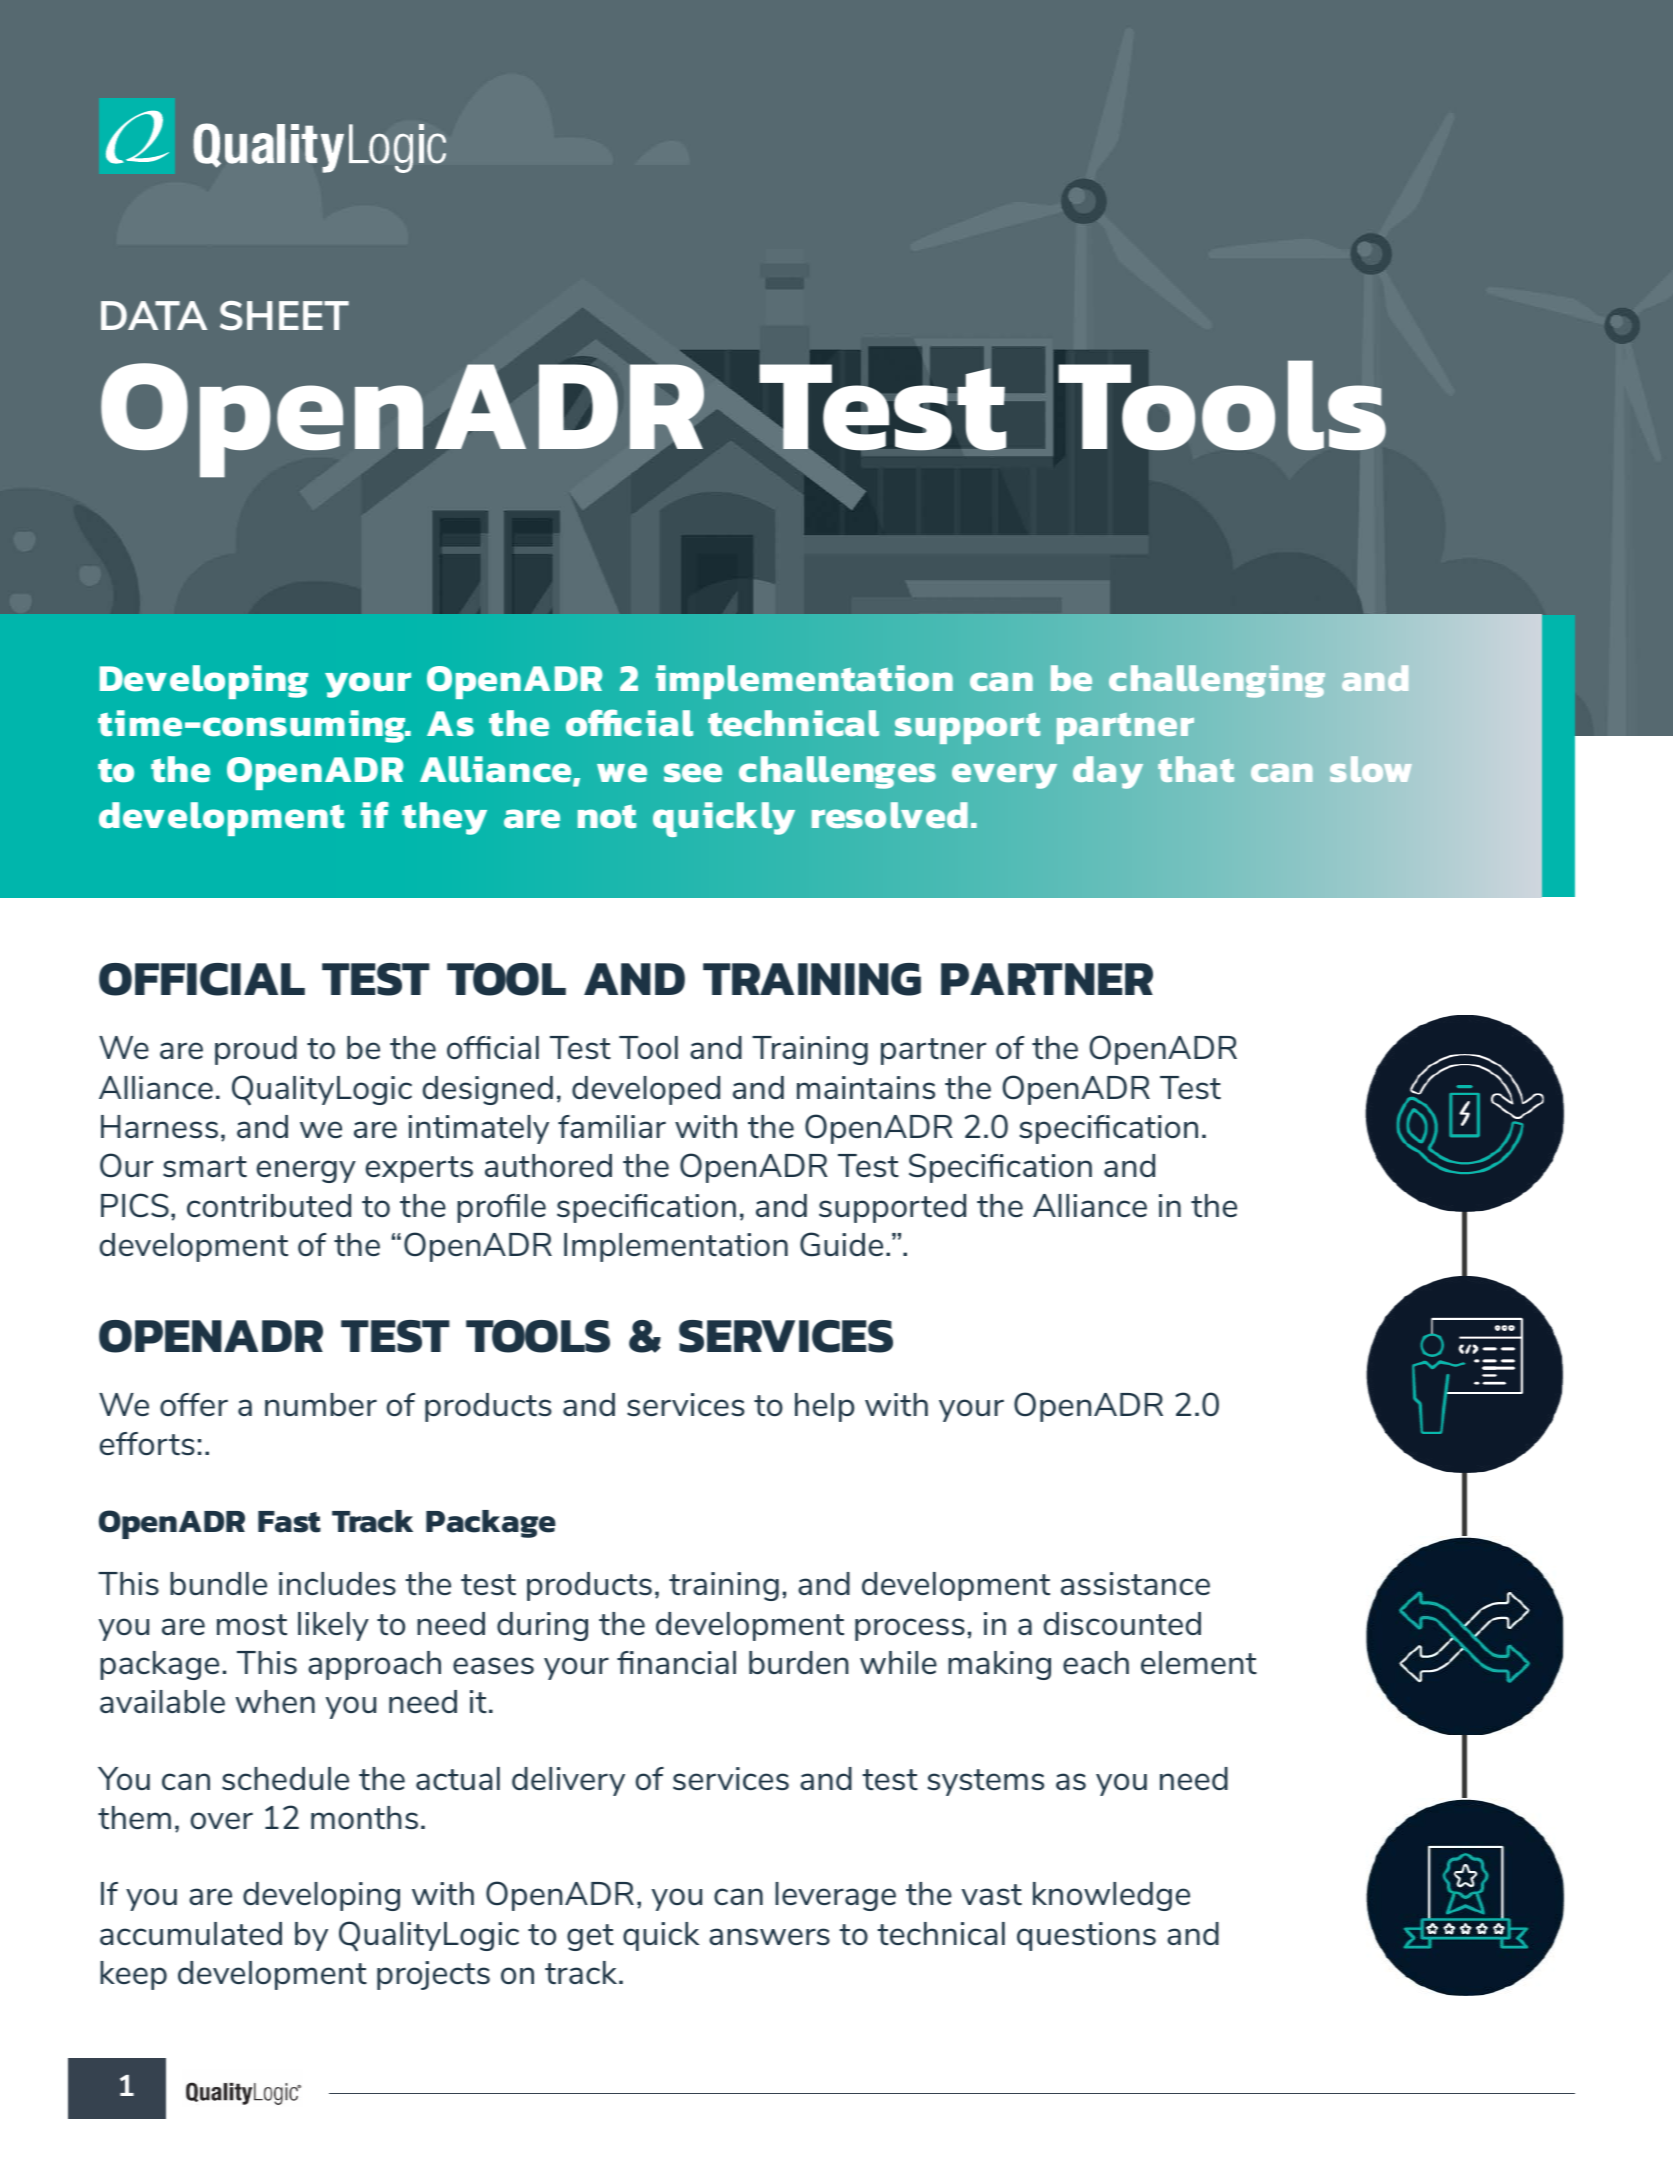  What do you see at coordinates (1196, 769) in the screenshot?
I see `that` at bounding box center [1196, 769].
